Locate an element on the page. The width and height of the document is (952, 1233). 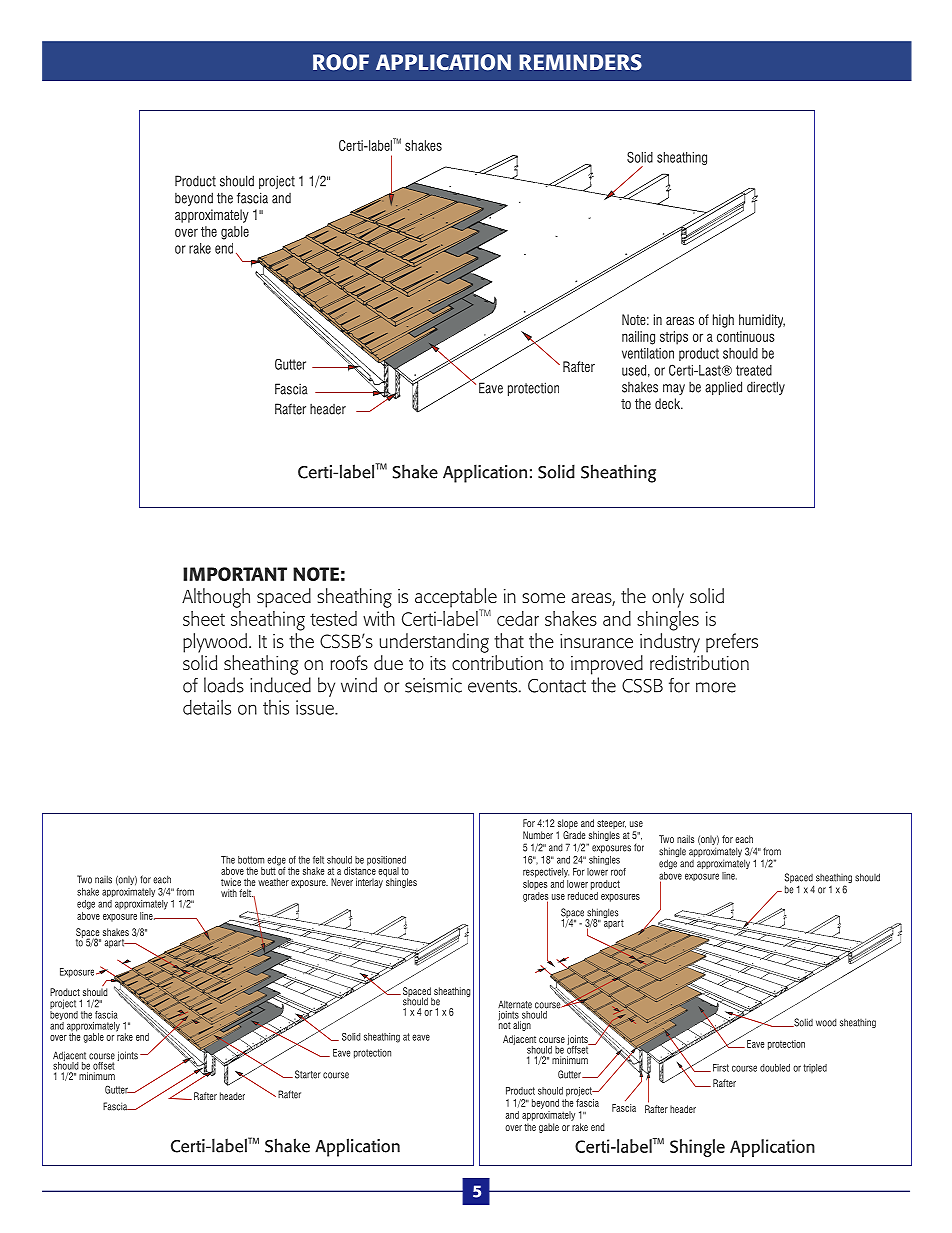
REMINDERS is located at coordinates (580, 62).
